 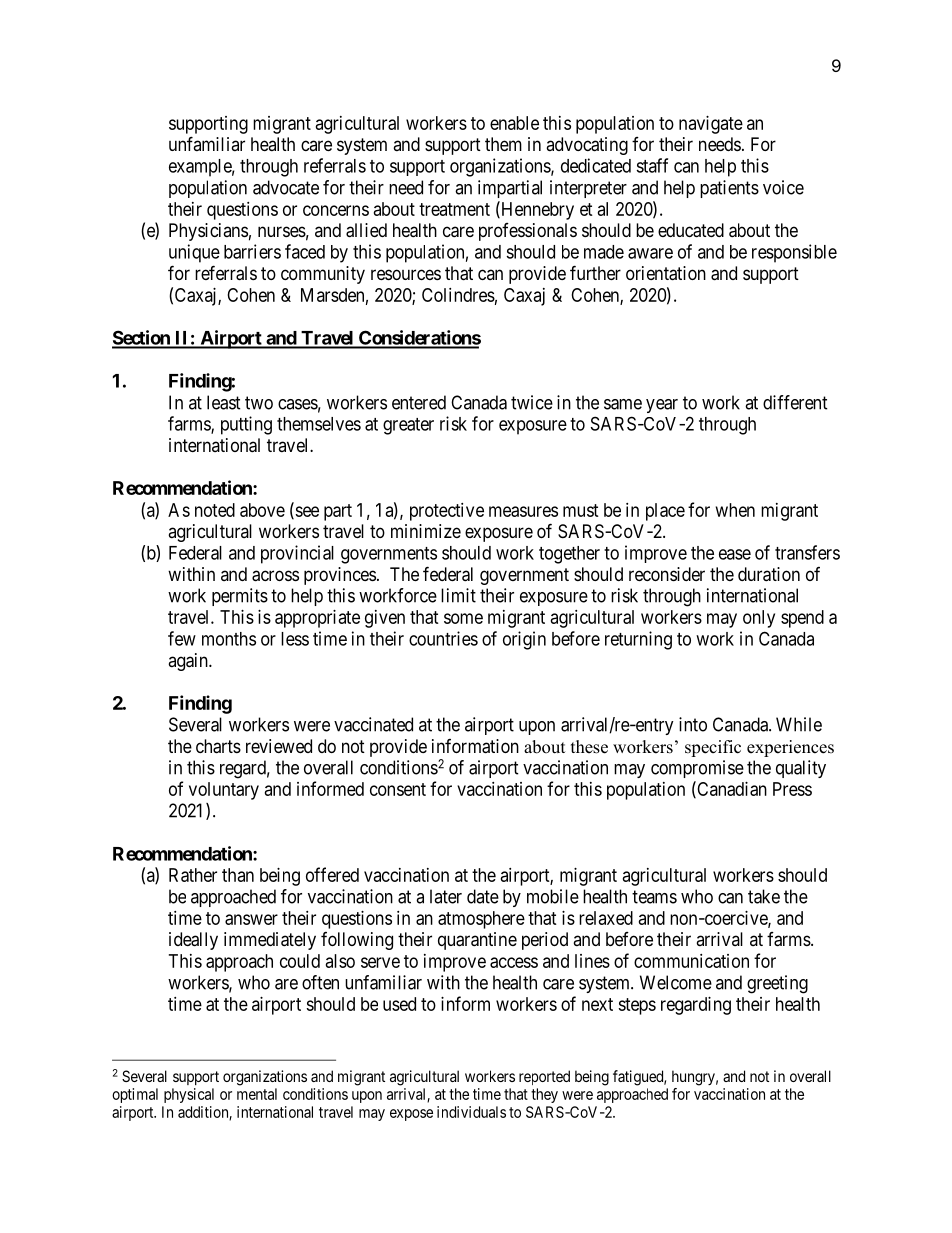 I want to click on some, so click(x=463, y=618).
